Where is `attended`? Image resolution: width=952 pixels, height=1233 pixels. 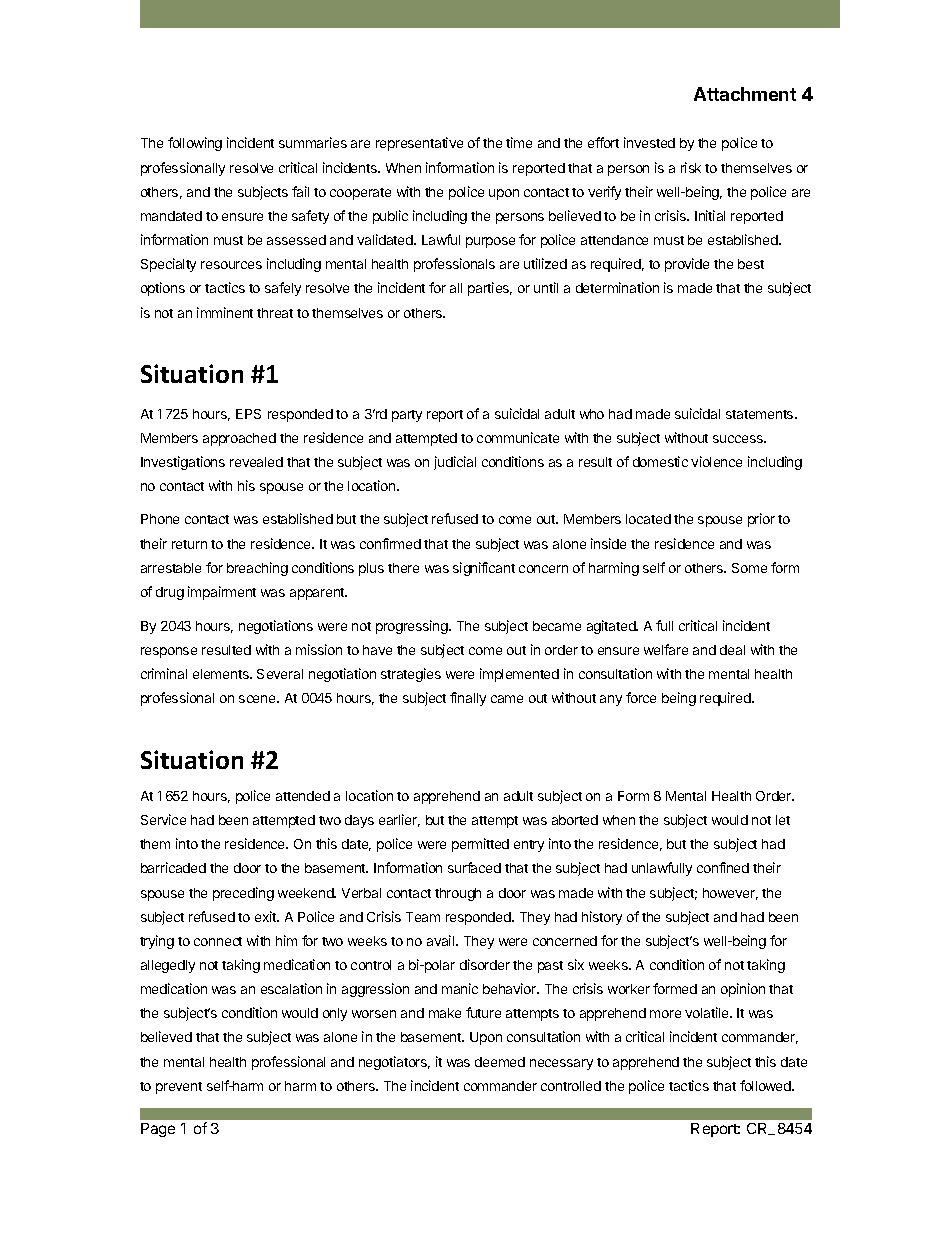
attended is located at coordinates (303, 796).
